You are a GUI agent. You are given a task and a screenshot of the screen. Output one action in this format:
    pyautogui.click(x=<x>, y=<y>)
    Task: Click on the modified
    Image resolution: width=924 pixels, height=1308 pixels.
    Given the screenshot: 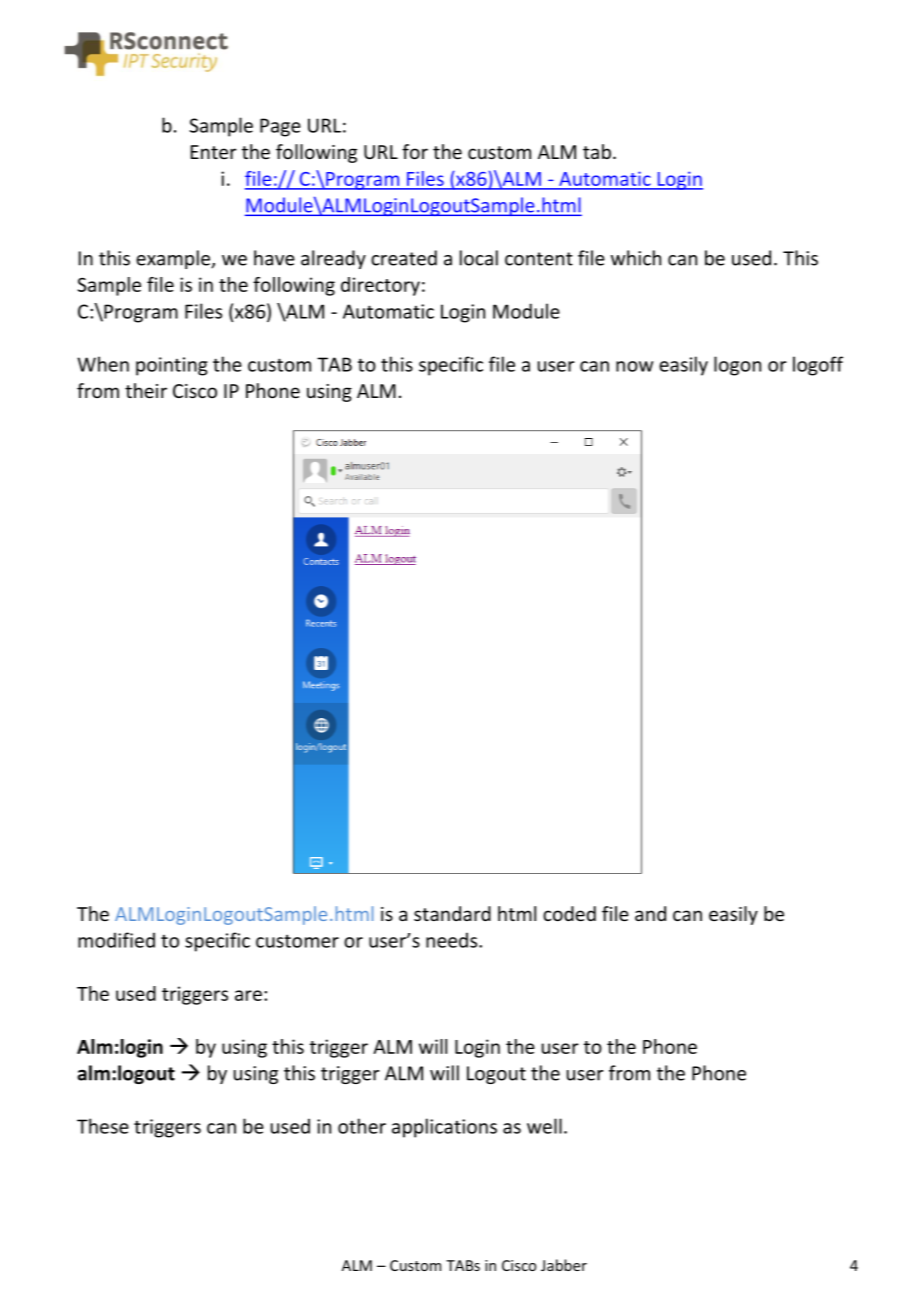 What is the action you would take?
    pyautogui.click(x=116, y=940)
